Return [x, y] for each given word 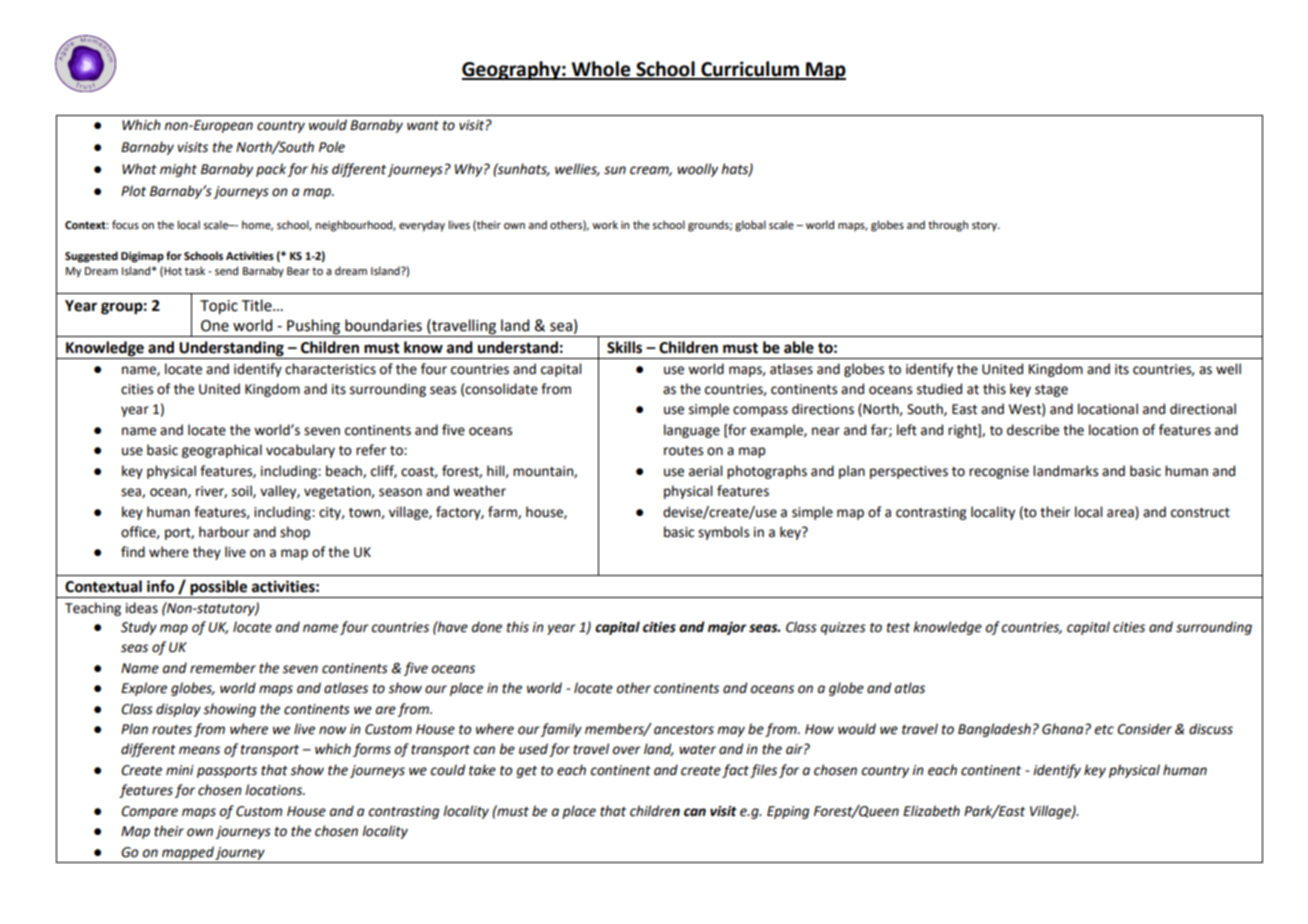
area [1120, 513]
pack [271, 170]
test [898, 628]
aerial [705, 471]
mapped [188, 853]
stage [1051, 391]
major [727, 628]
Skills [624, 347]
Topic [219, 307]
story [985, 226]
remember [223, 668]
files [763, 771]
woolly [697, 170]
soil [243, 491]
